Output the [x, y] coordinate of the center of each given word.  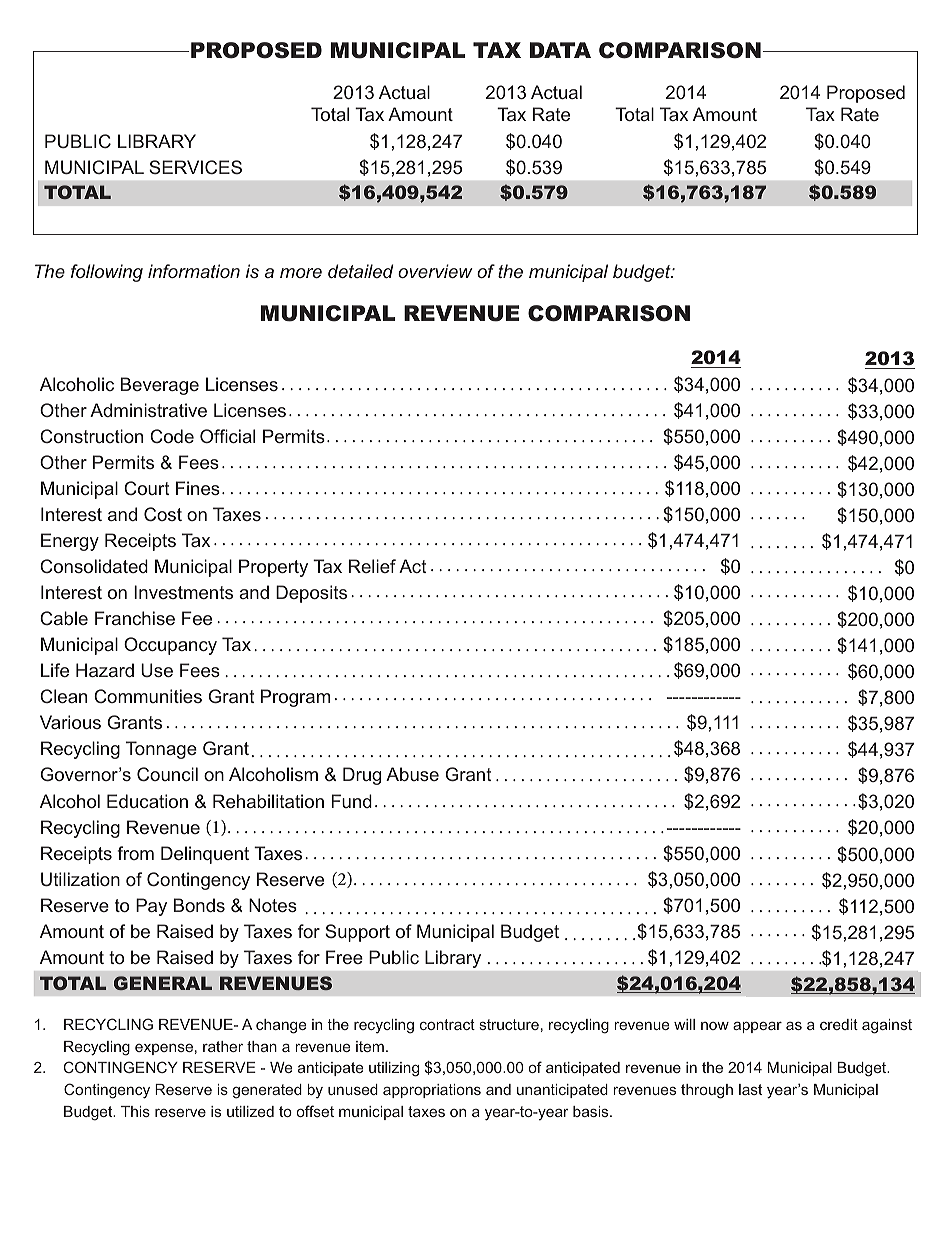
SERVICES [195, 167]
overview [435, 271]
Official [227, 436]
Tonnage [161, 750]
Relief [372, 566]
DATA [560, 50]
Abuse [412, 774]
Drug [362, 776]
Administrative [148, 410]
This [135, 1111]
